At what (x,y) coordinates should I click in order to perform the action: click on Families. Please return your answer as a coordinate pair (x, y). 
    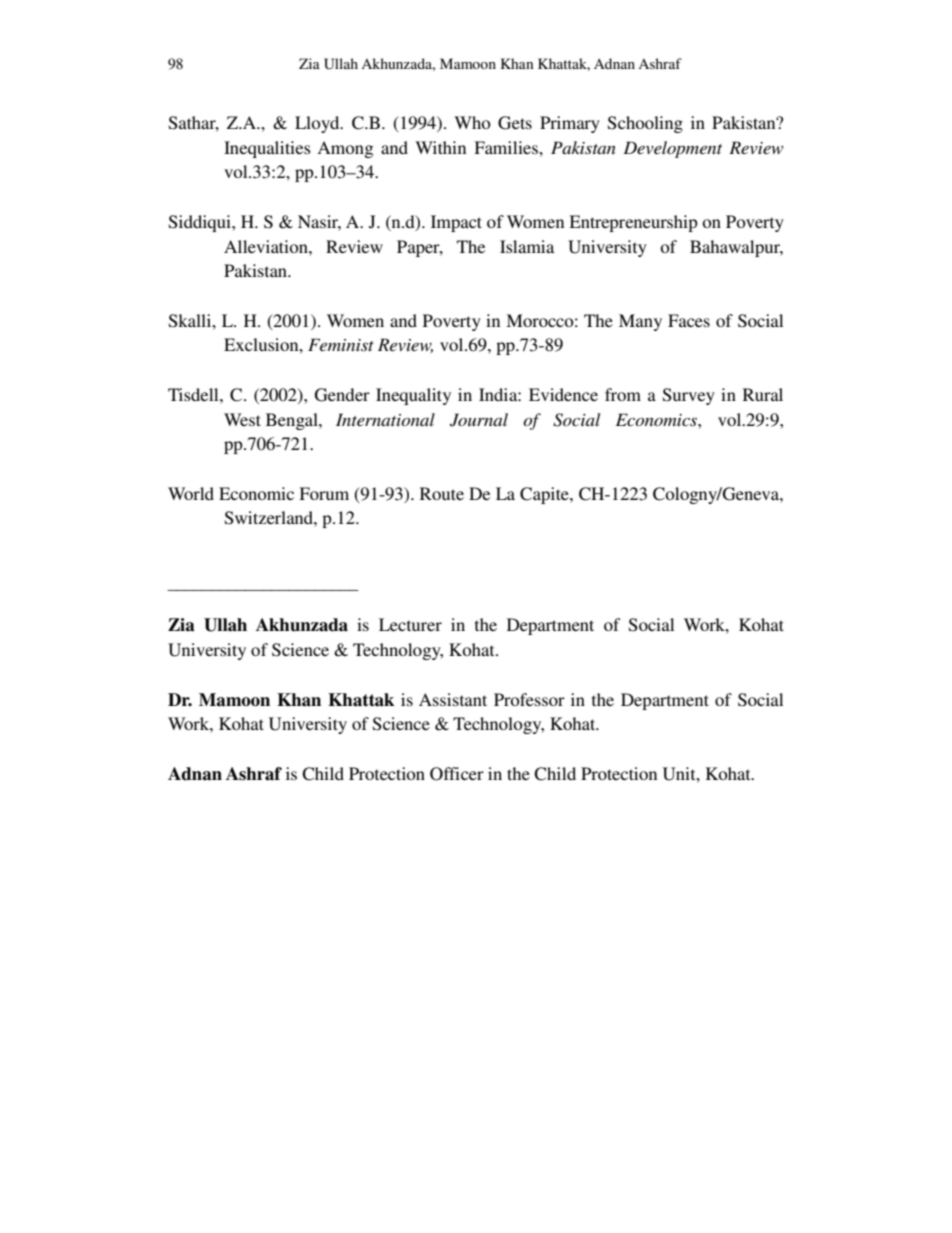
    Looking at the image, I should click on (507, 147).
